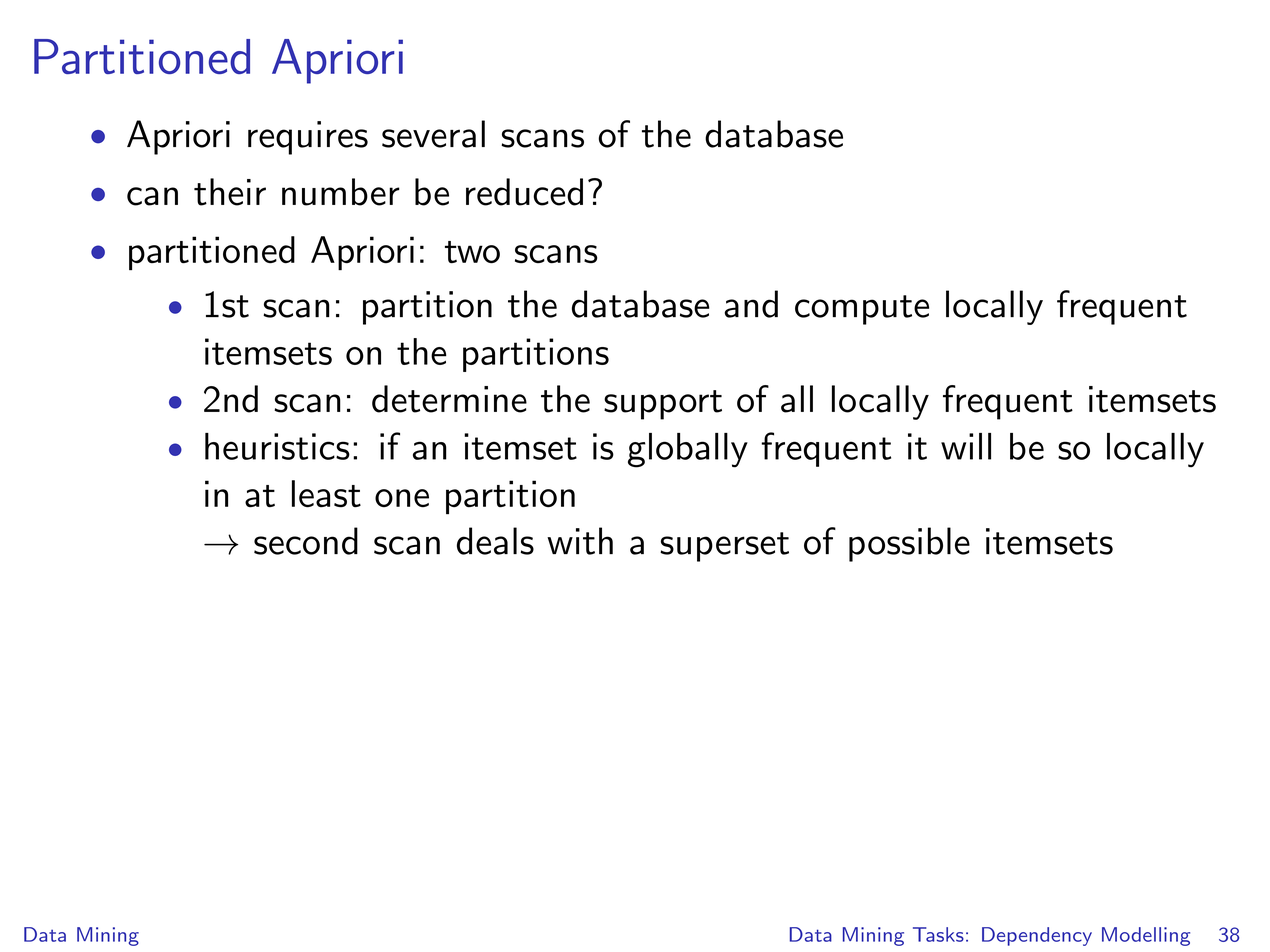 This image has height=952, width=1270. What do you see at coordinates (724, 547) in the image?
I see `superset` at bounding box center [724, 547].
